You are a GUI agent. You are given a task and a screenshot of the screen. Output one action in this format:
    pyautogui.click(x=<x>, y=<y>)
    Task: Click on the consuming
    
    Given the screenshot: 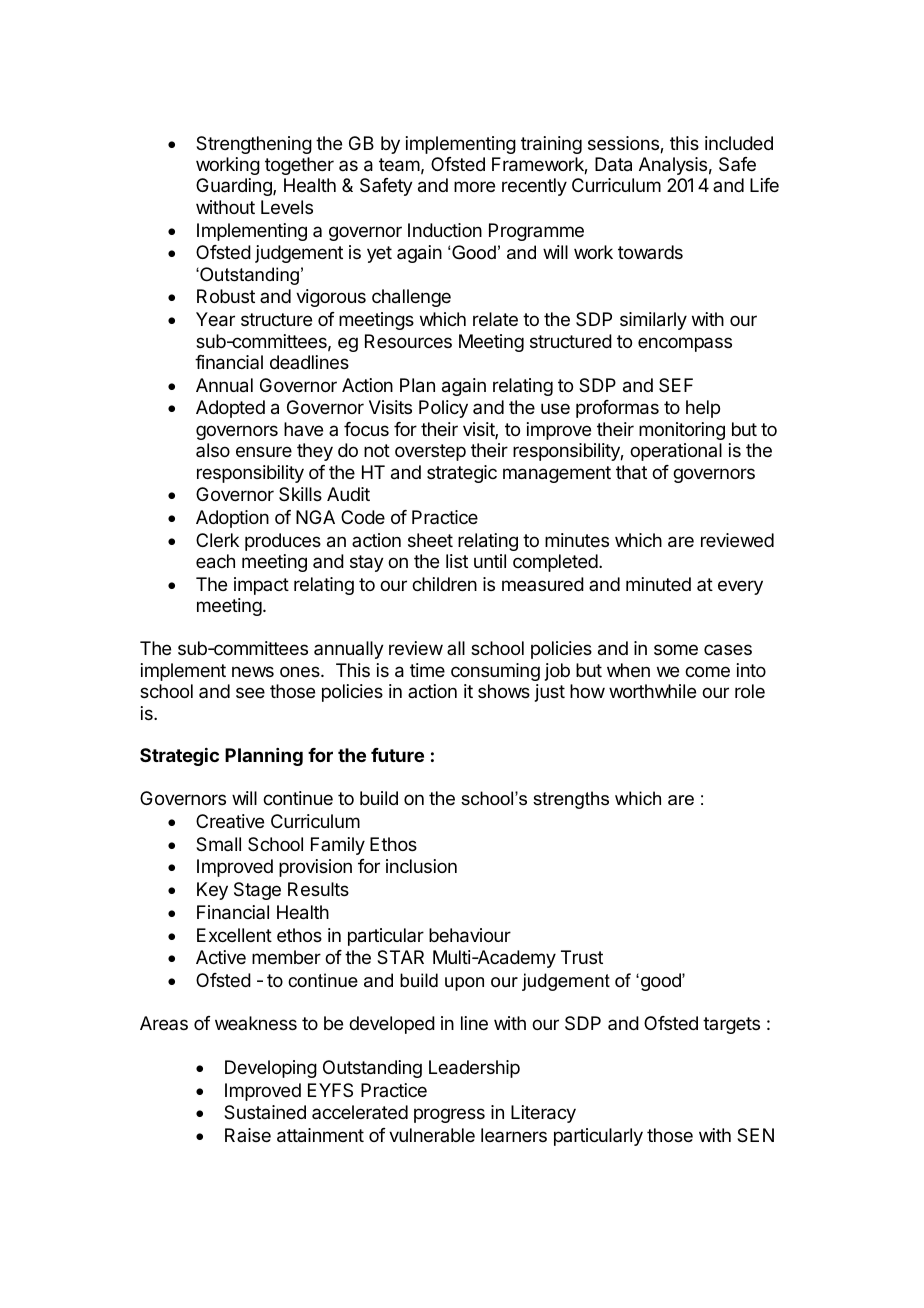 What is the action you would take?
    pyautogui.click(x=495, y=672)
